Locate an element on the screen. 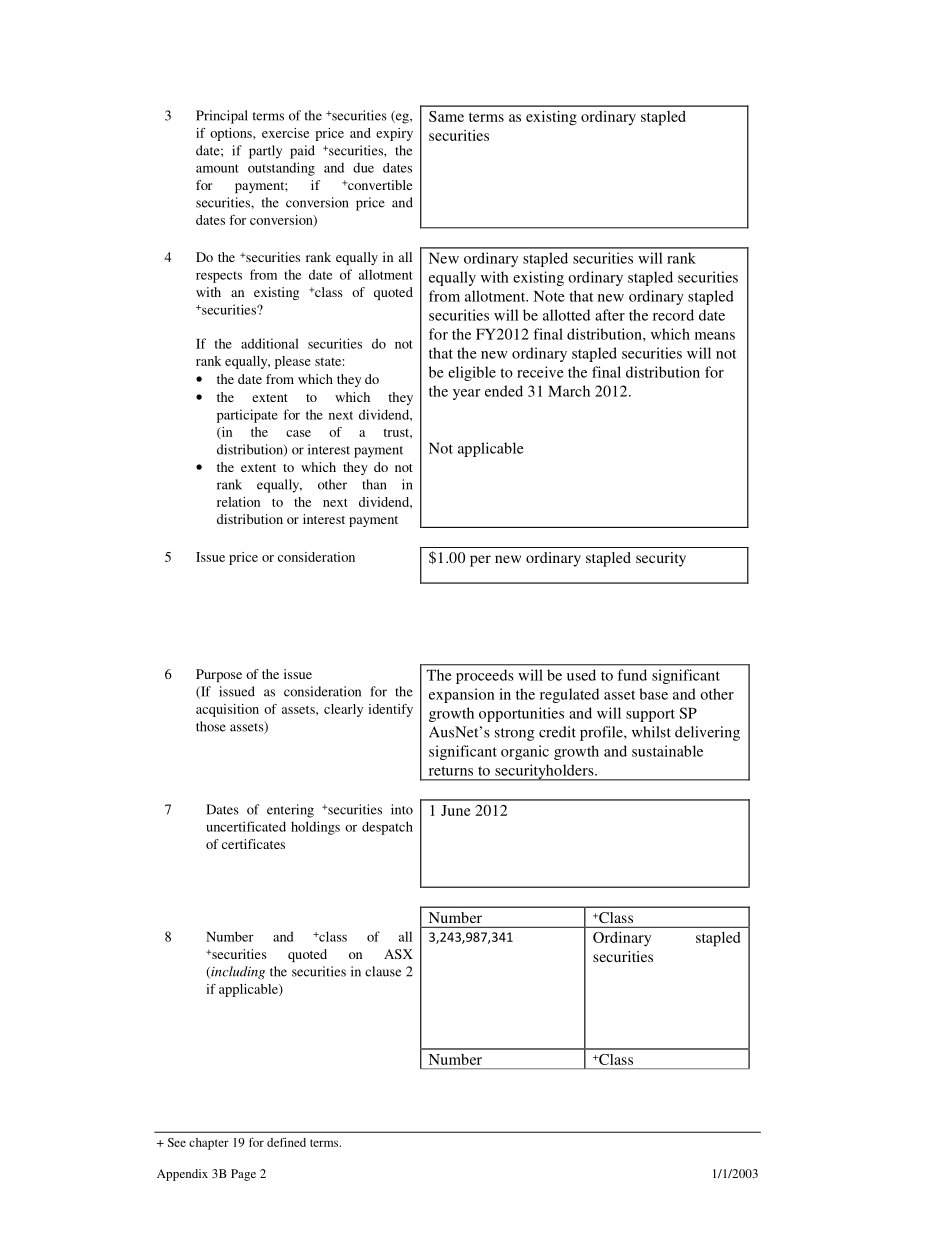 This screenshot has width=952, height=1233. June is located at coordinates (456, 810).
